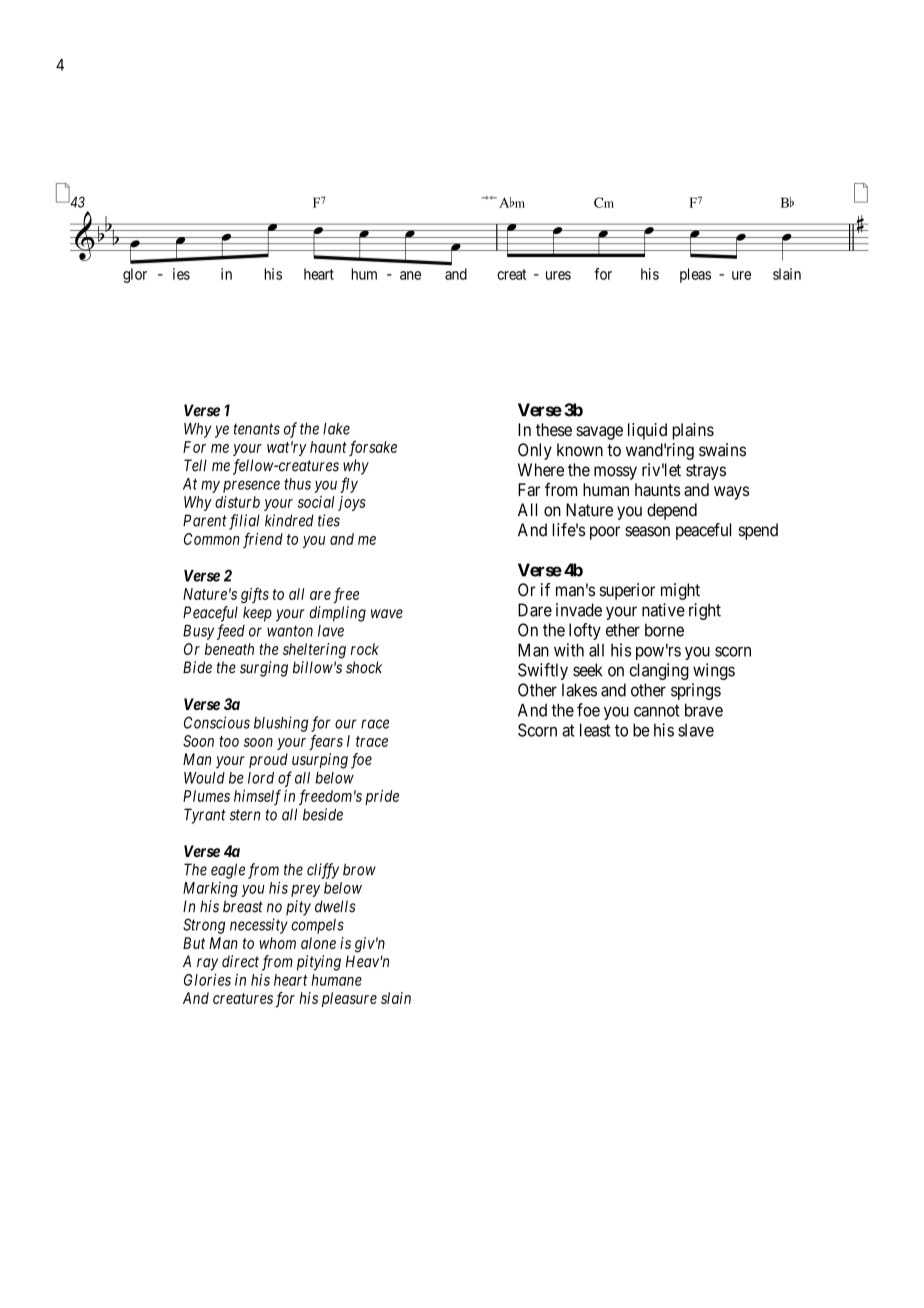 This screenshot has width=924, height=1308. What do you see at coordinates (693, 431) in the screenshot?
I see `plains` at bounding box center [693, 431].
